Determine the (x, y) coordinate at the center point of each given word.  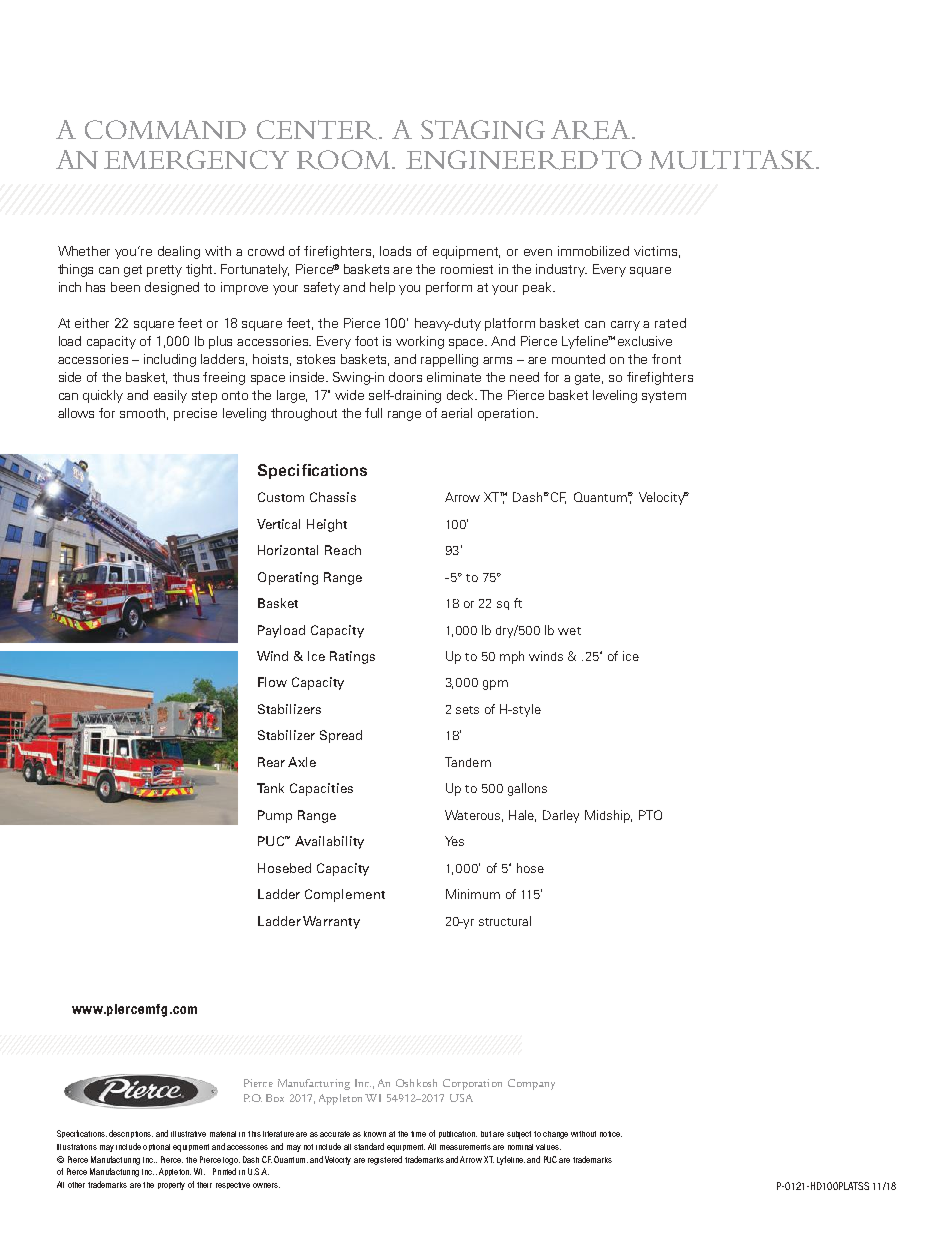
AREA (592, 130)
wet (569, 631)
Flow (272, 682)
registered (385, 1160)
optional (156, 1147)
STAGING (483, 129)
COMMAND (165, 129)
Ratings (352, 657)
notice (611, 1134)
